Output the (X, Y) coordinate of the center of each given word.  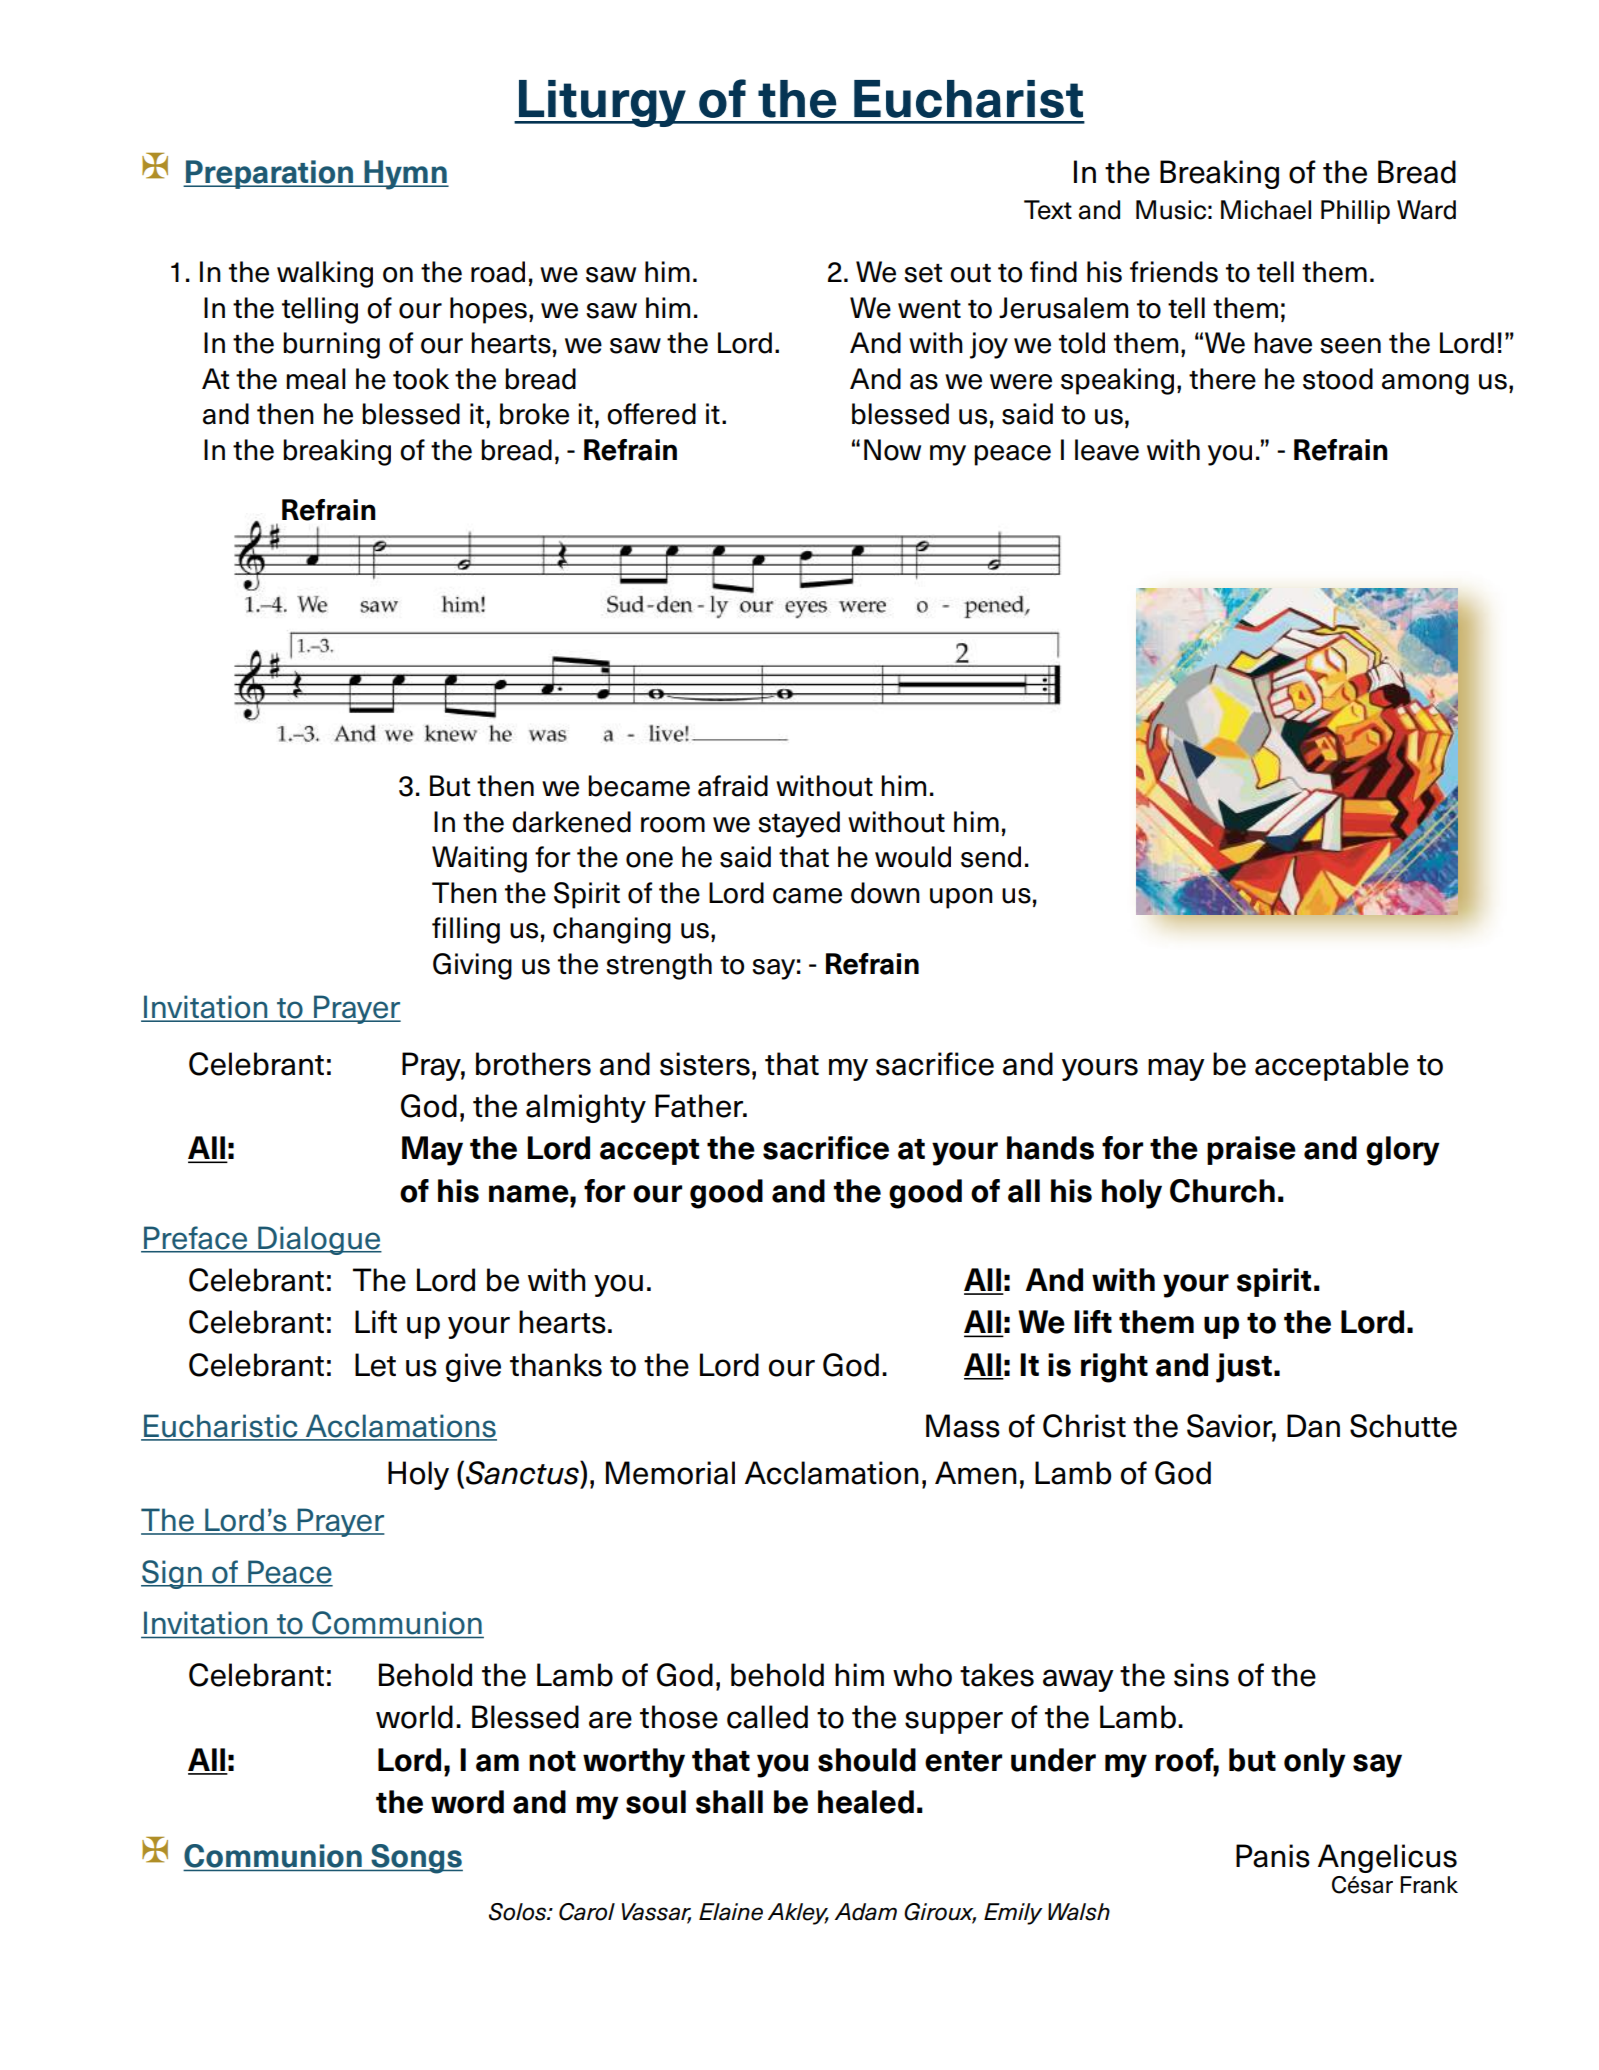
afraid (733, 786)
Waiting (479, 859)
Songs (416, 1859)
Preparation (270, 174)
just (1244, 1368)
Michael (1266, 210)
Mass (963, 1426)
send (991, 857)
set (923, 273)
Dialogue (319, 1240)
